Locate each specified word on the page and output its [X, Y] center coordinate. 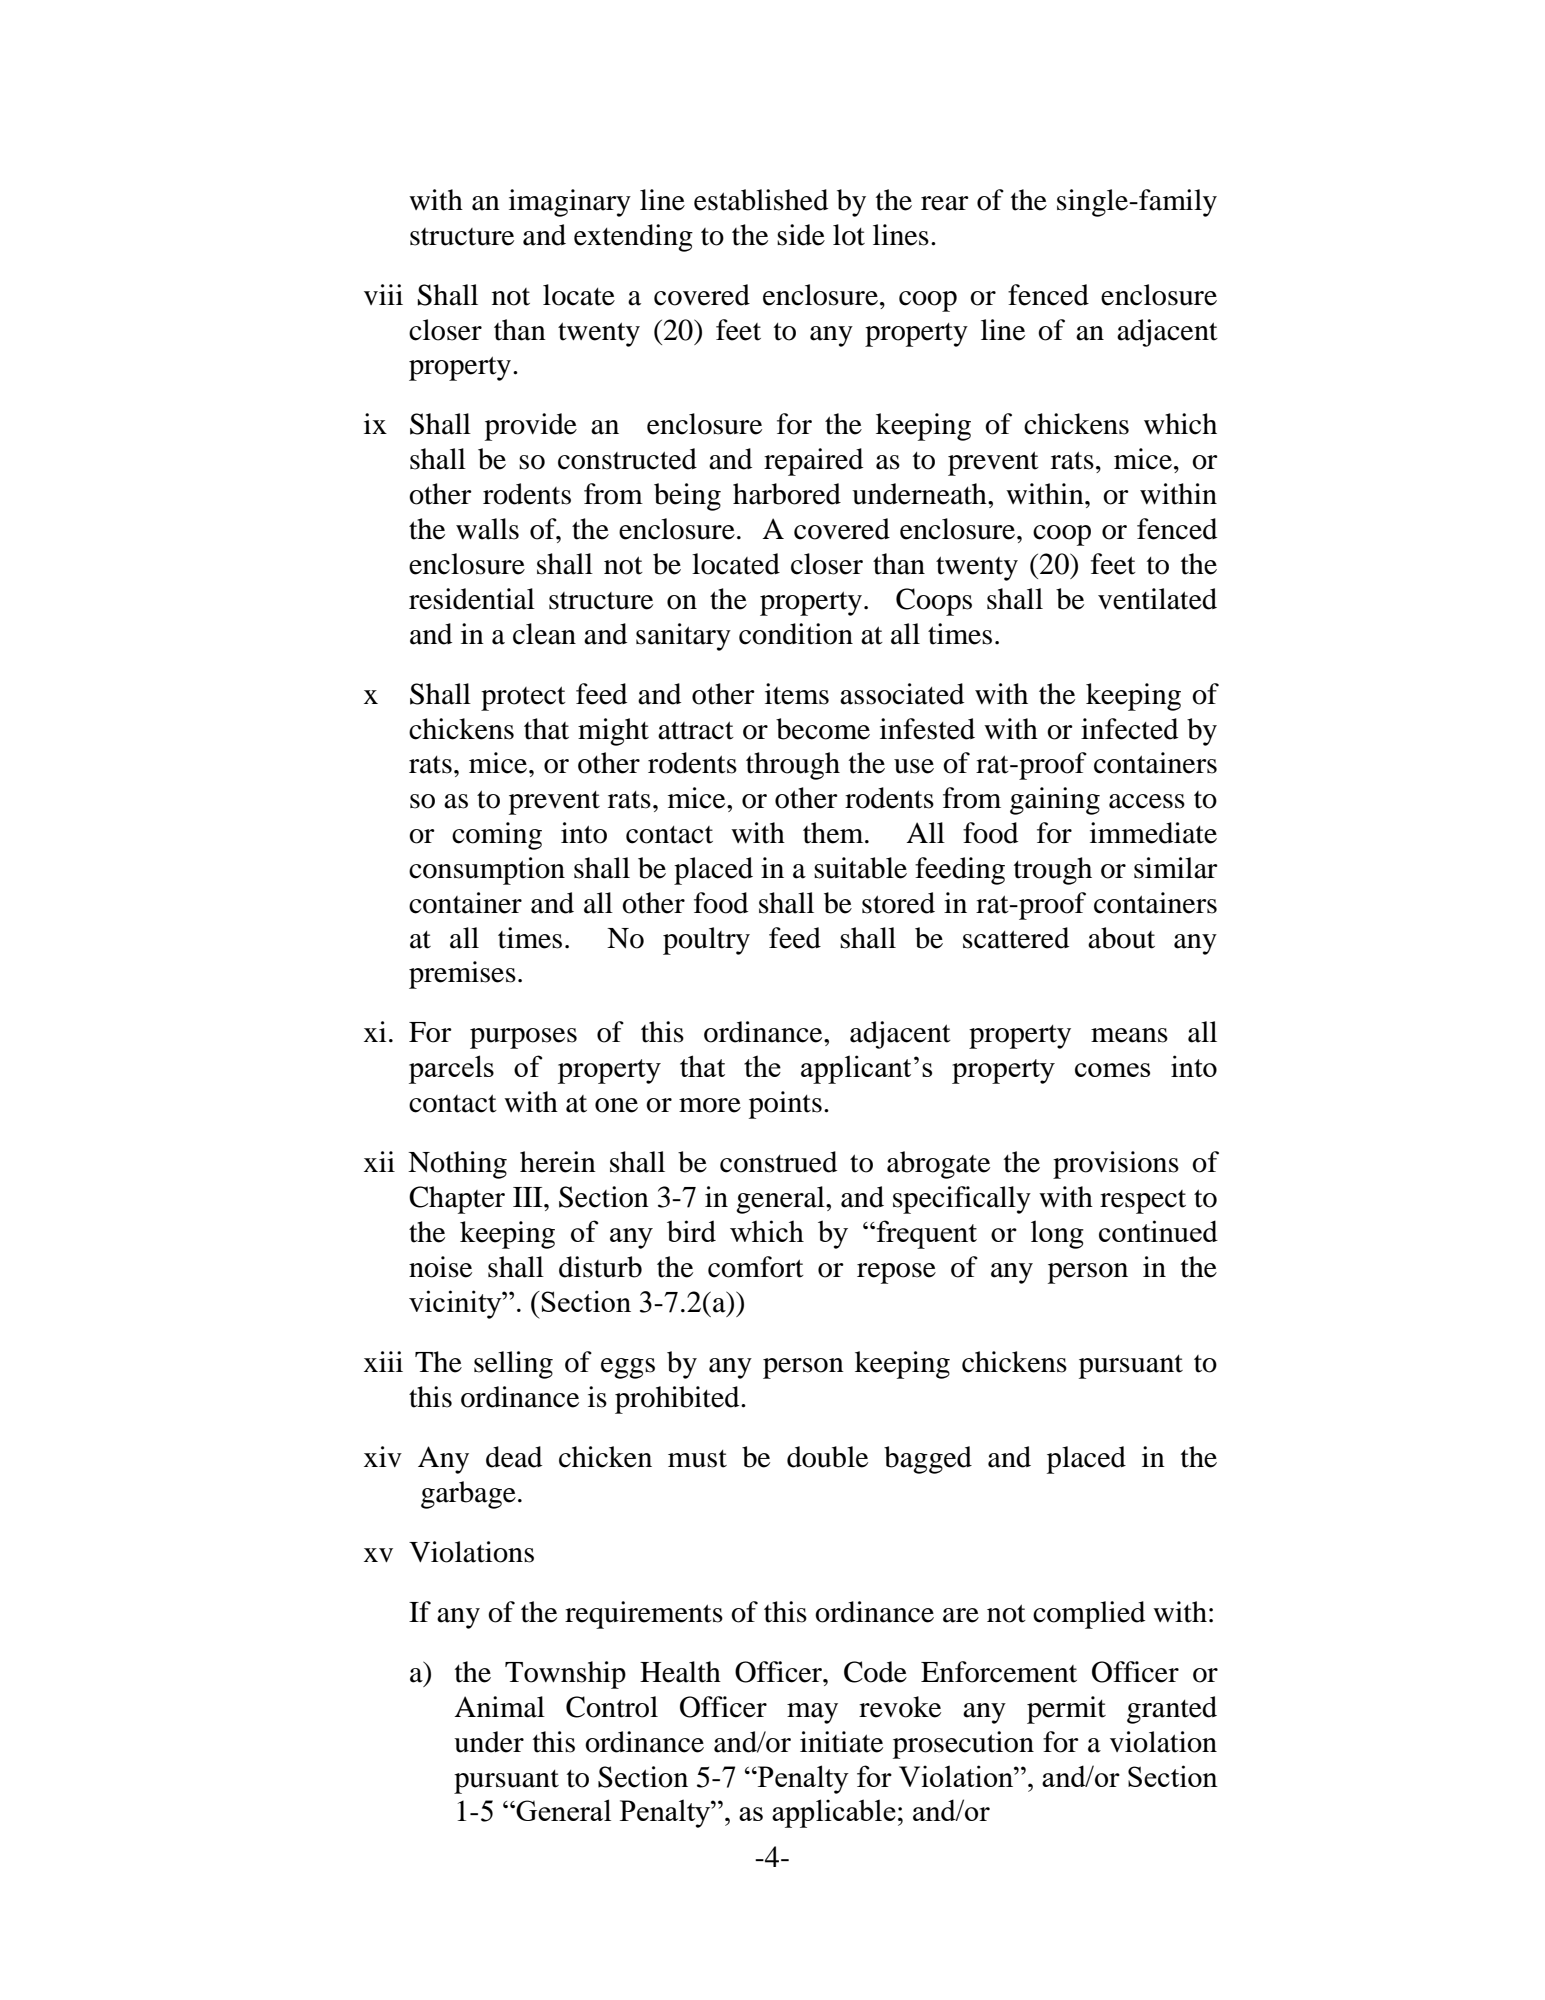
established [761, 200]
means [1129, 1035]
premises [462, 975]
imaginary [570, 203]
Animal [499, 1707]
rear [945, 203]
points [785, 1105]
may [812, 1713]
